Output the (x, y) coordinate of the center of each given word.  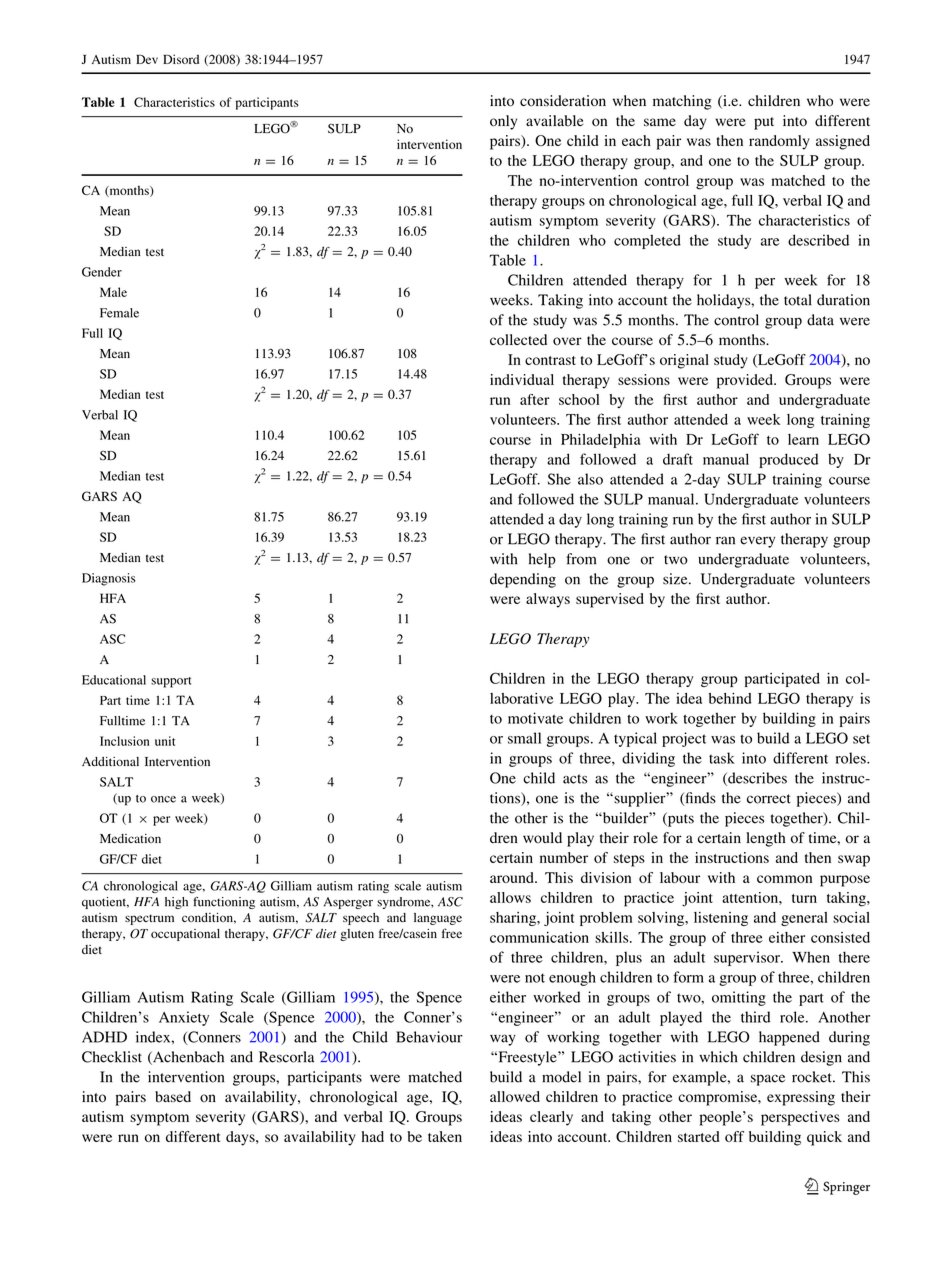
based (173, 1097)
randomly (779, 142)
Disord (181, 59)
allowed (515, 1096)
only (503, 122)
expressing (801, 1098)
